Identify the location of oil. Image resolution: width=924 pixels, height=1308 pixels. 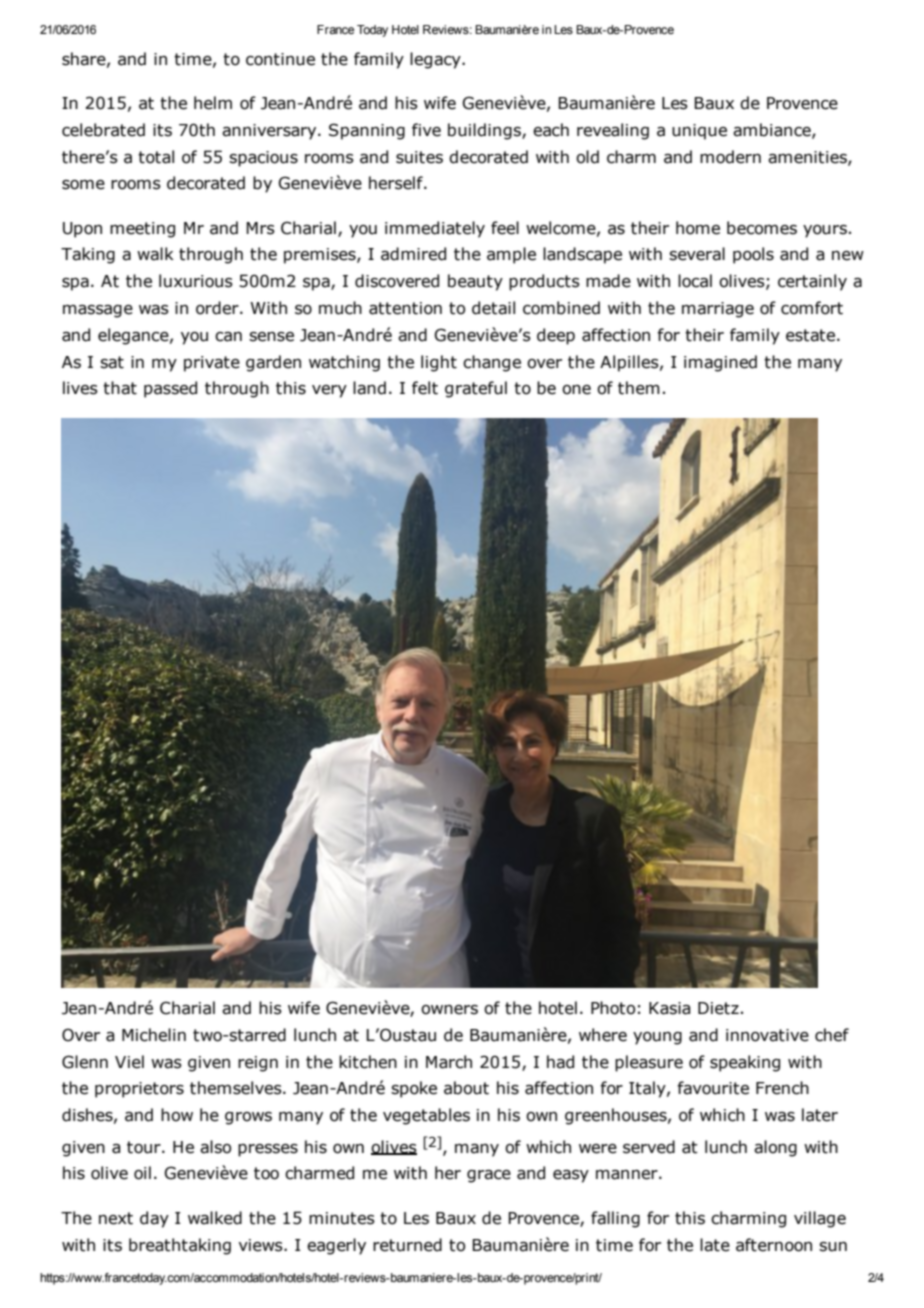
(142, 1173).
